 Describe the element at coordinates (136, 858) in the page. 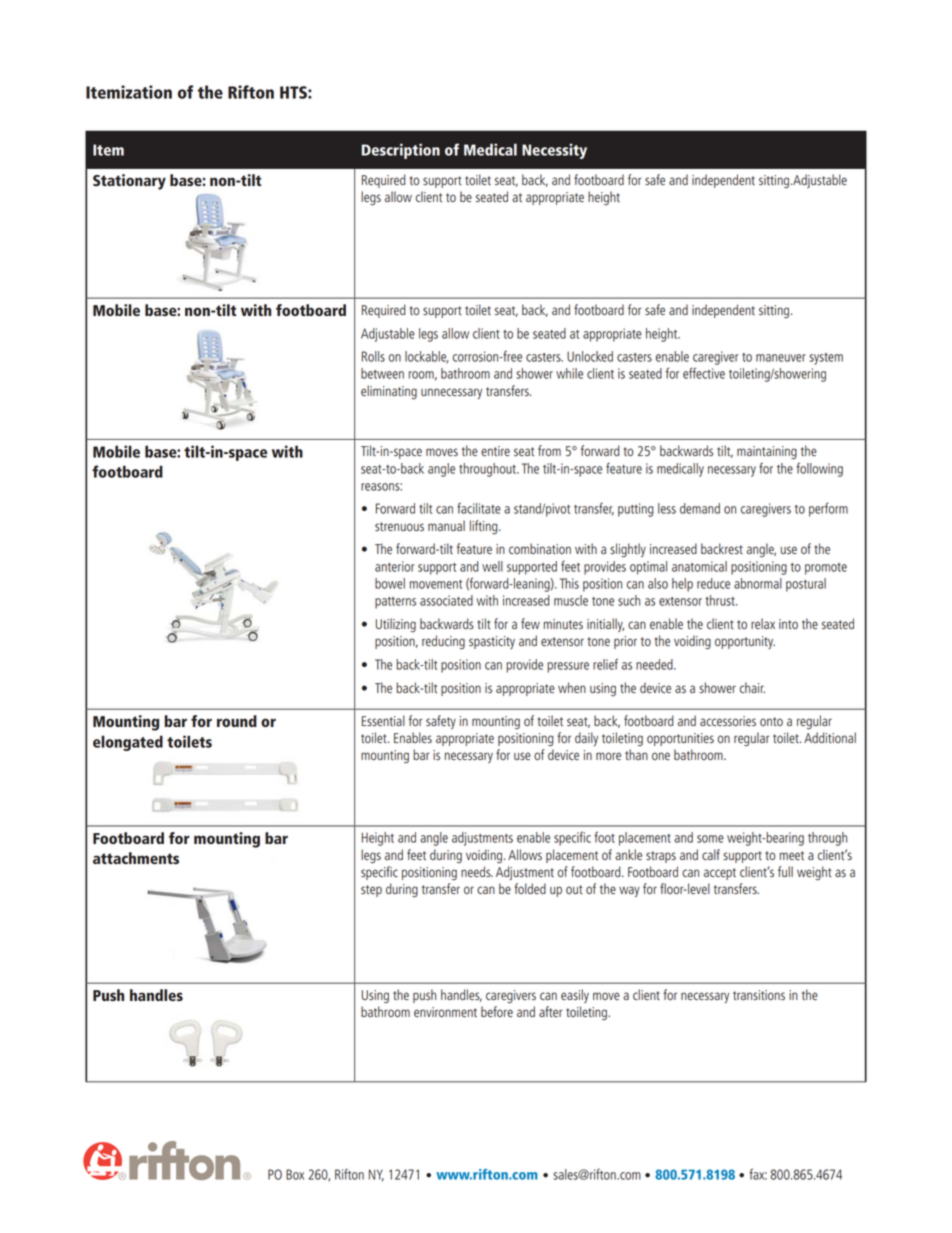

I see `attachments` at that location.
